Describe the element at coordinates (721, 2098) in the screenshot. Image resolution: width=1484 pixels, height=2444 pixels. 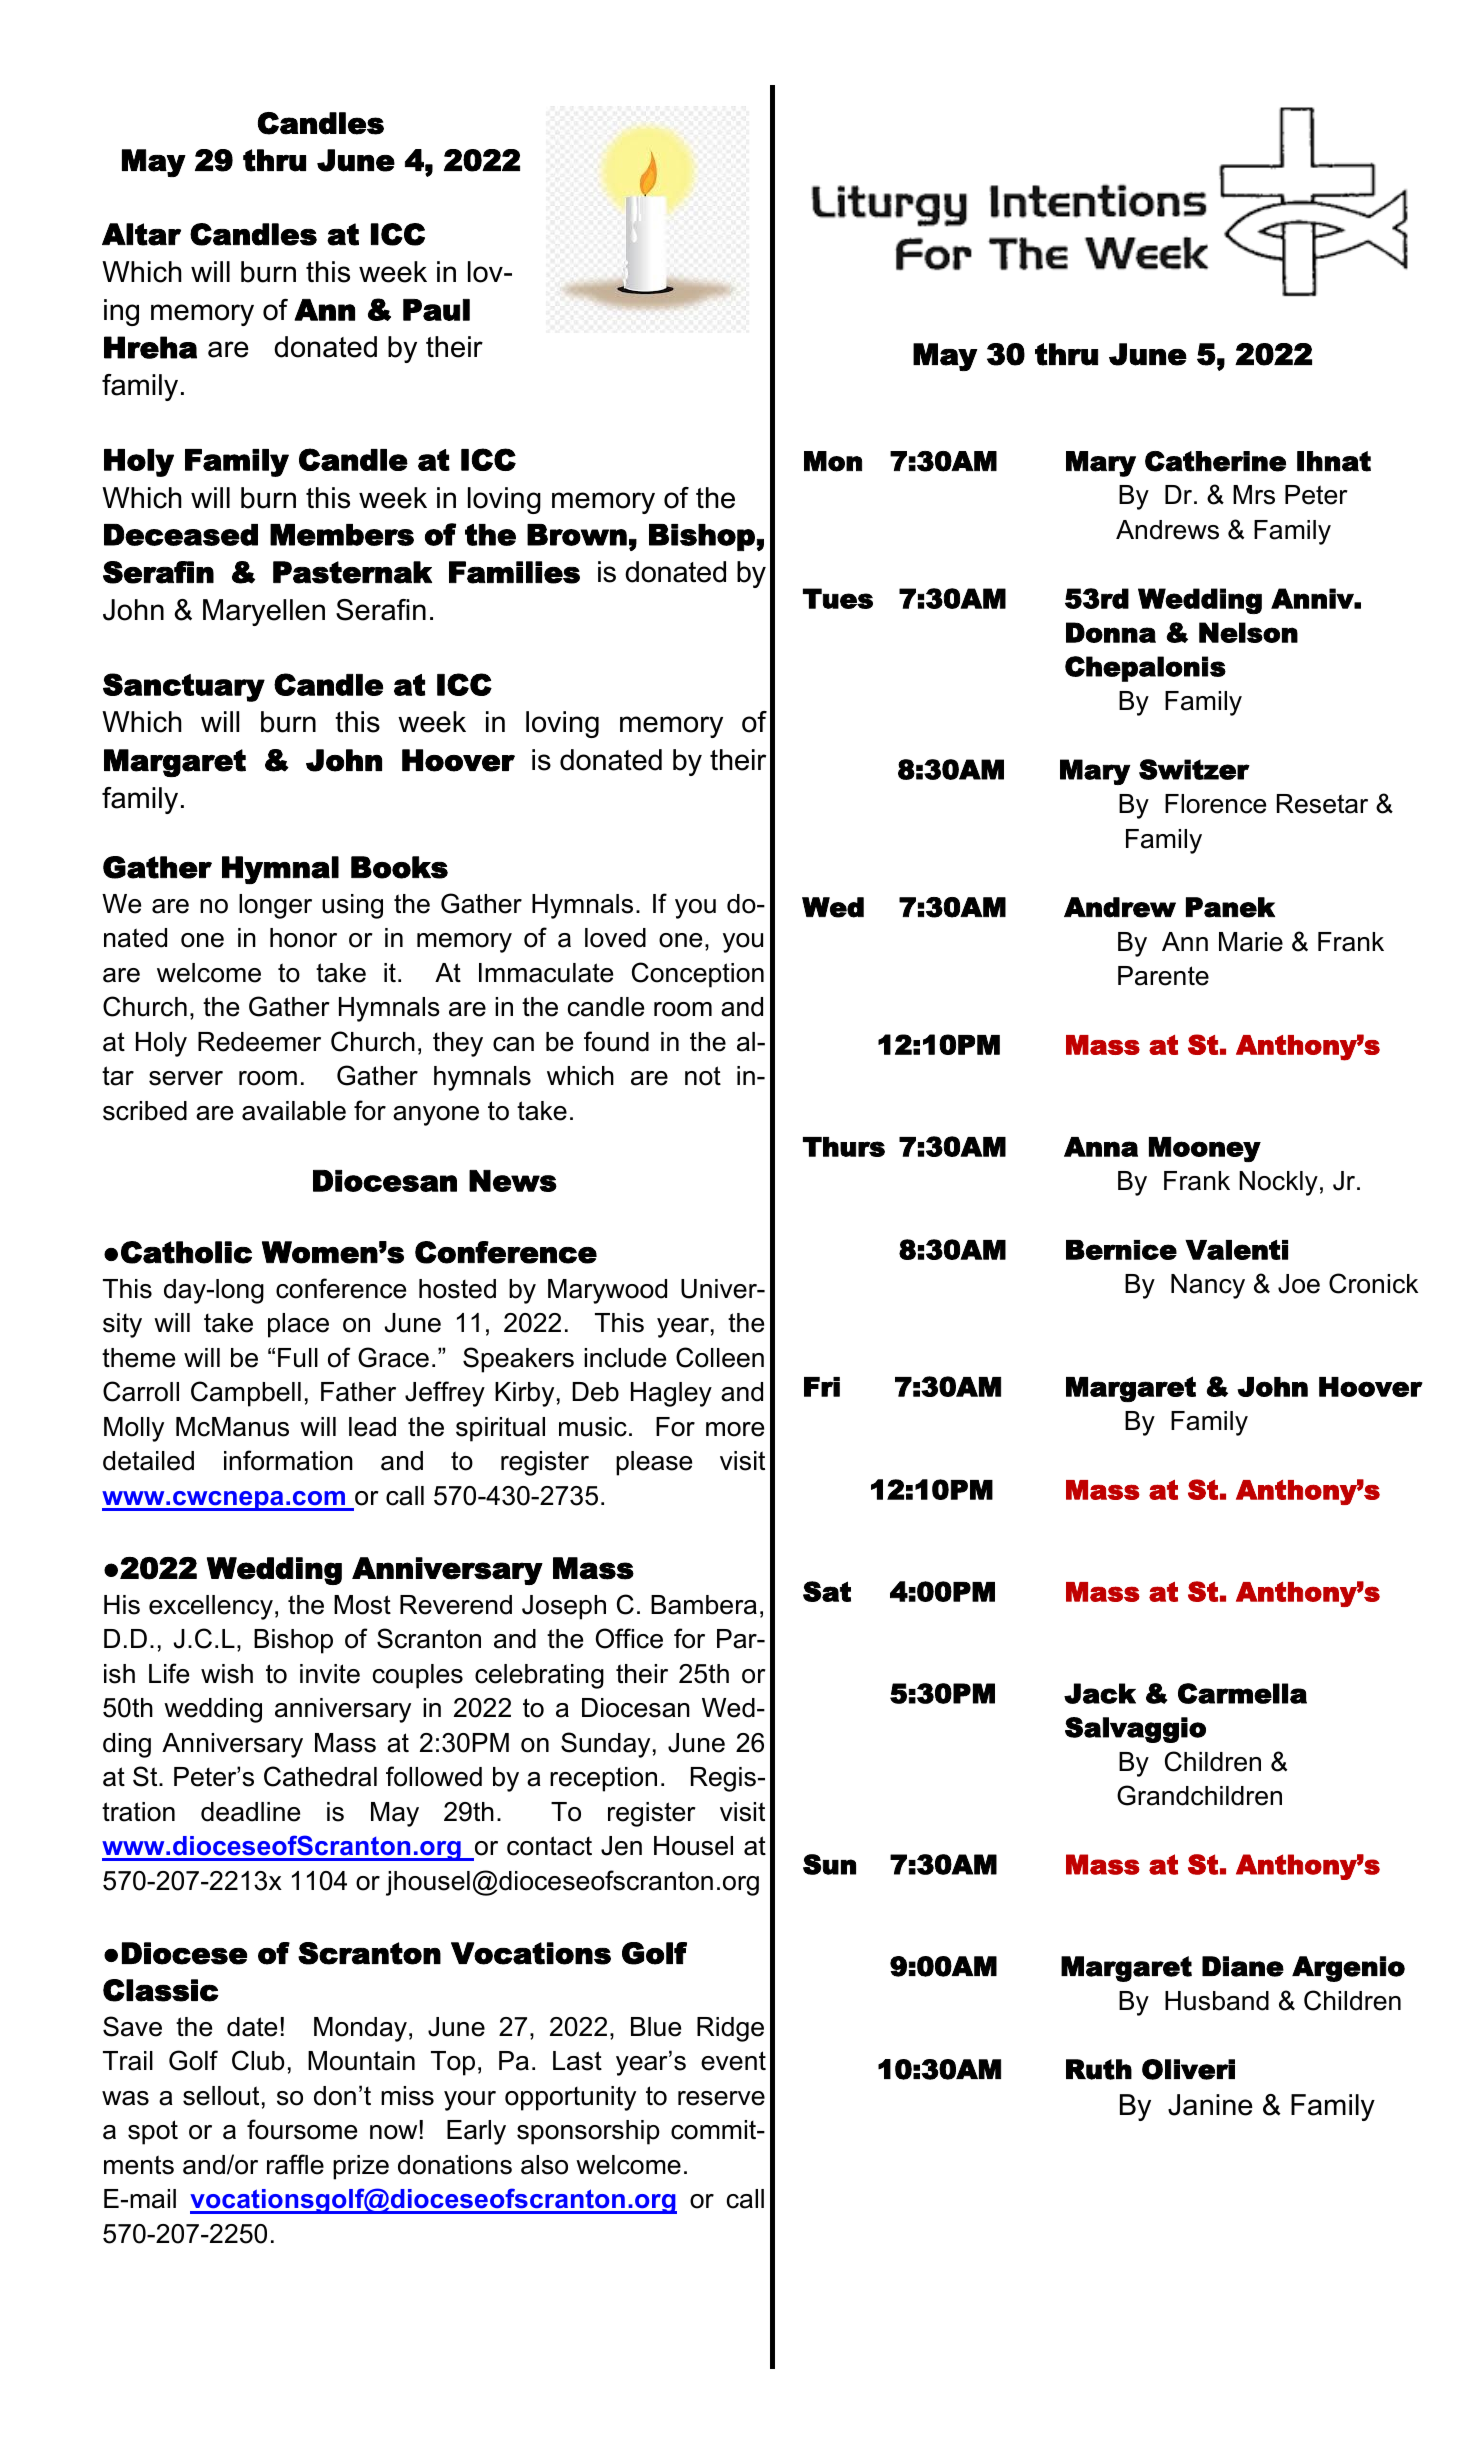
I see `reserve` at that location.
